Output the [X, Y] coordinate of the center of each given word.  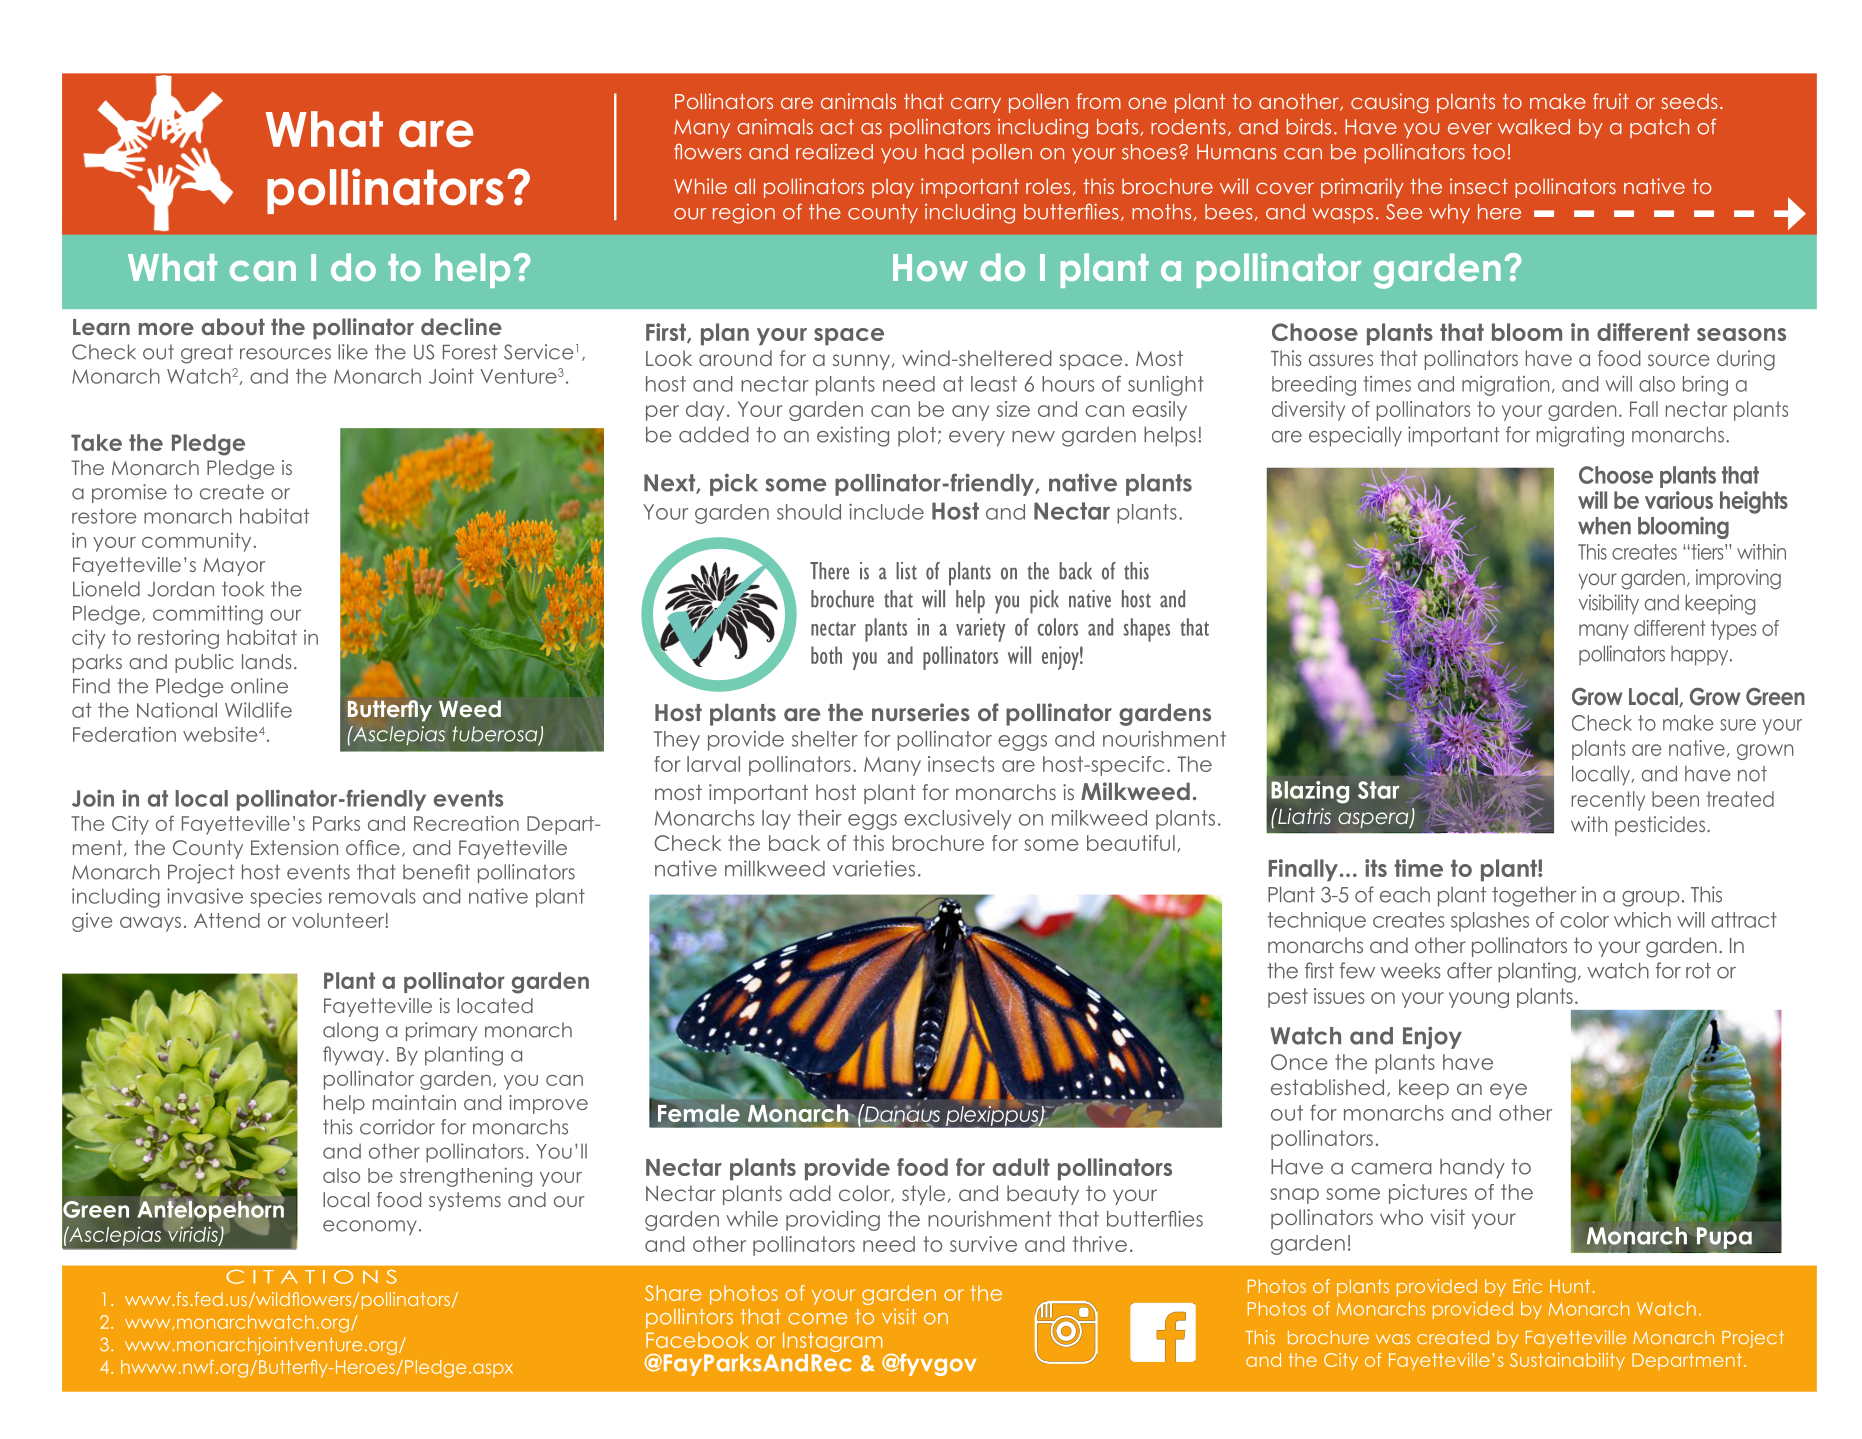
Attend [227, 920]
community [198, 542]
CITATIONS [311, 1277]
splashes [1490, 922]
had [944, 152]
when [1604, 526]
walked [1534, 127]
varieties [874, 868]
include [886, 511]
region [744, 214]
